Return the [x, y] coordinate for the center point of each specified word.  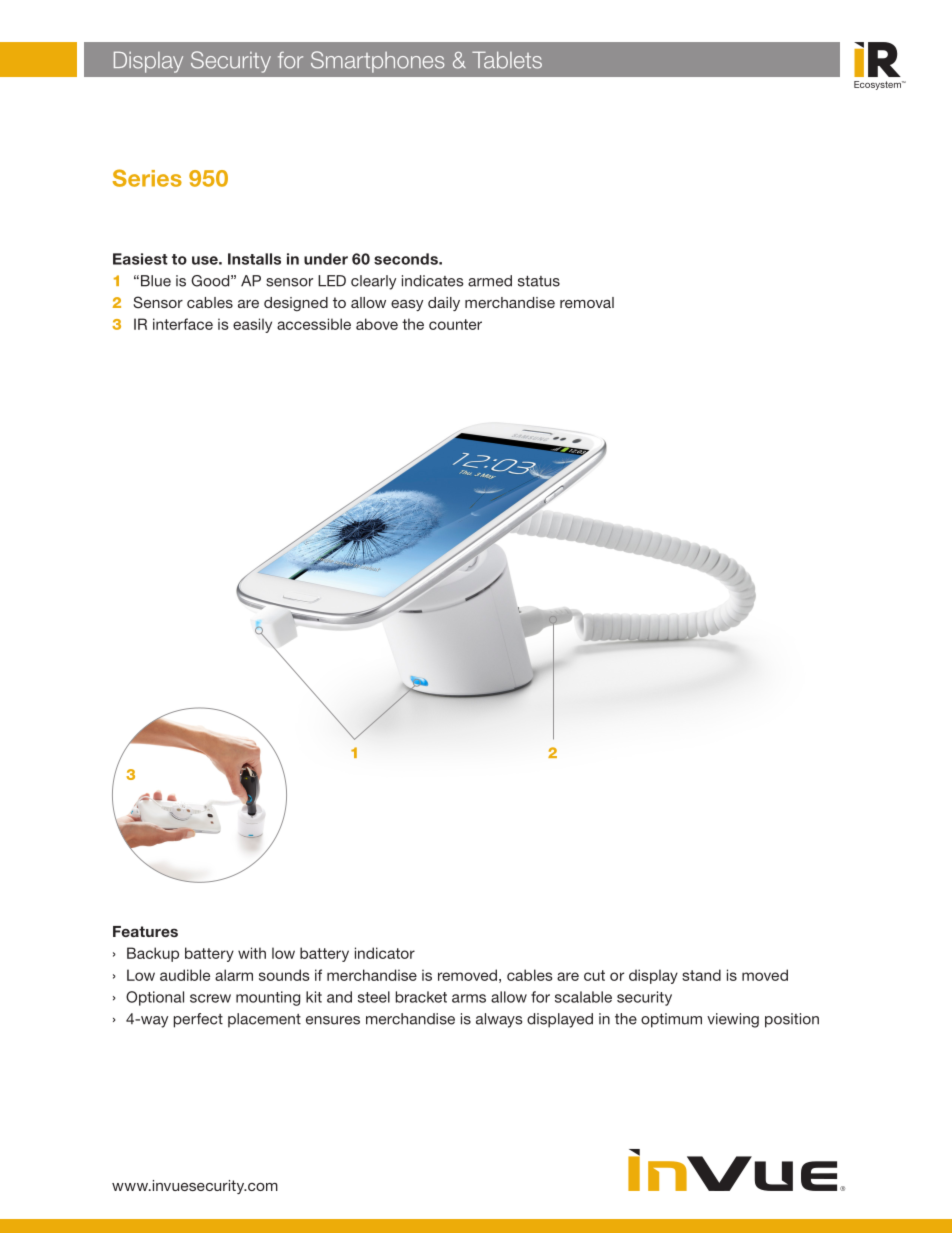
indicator [385, 953]
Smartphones [377, 62]
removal [587, 302]
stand [701, 975]
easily [252, 325]
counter [455, 324]
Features [145, 931]
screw [210, 998]
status [539, 281]
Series [147, 178]
